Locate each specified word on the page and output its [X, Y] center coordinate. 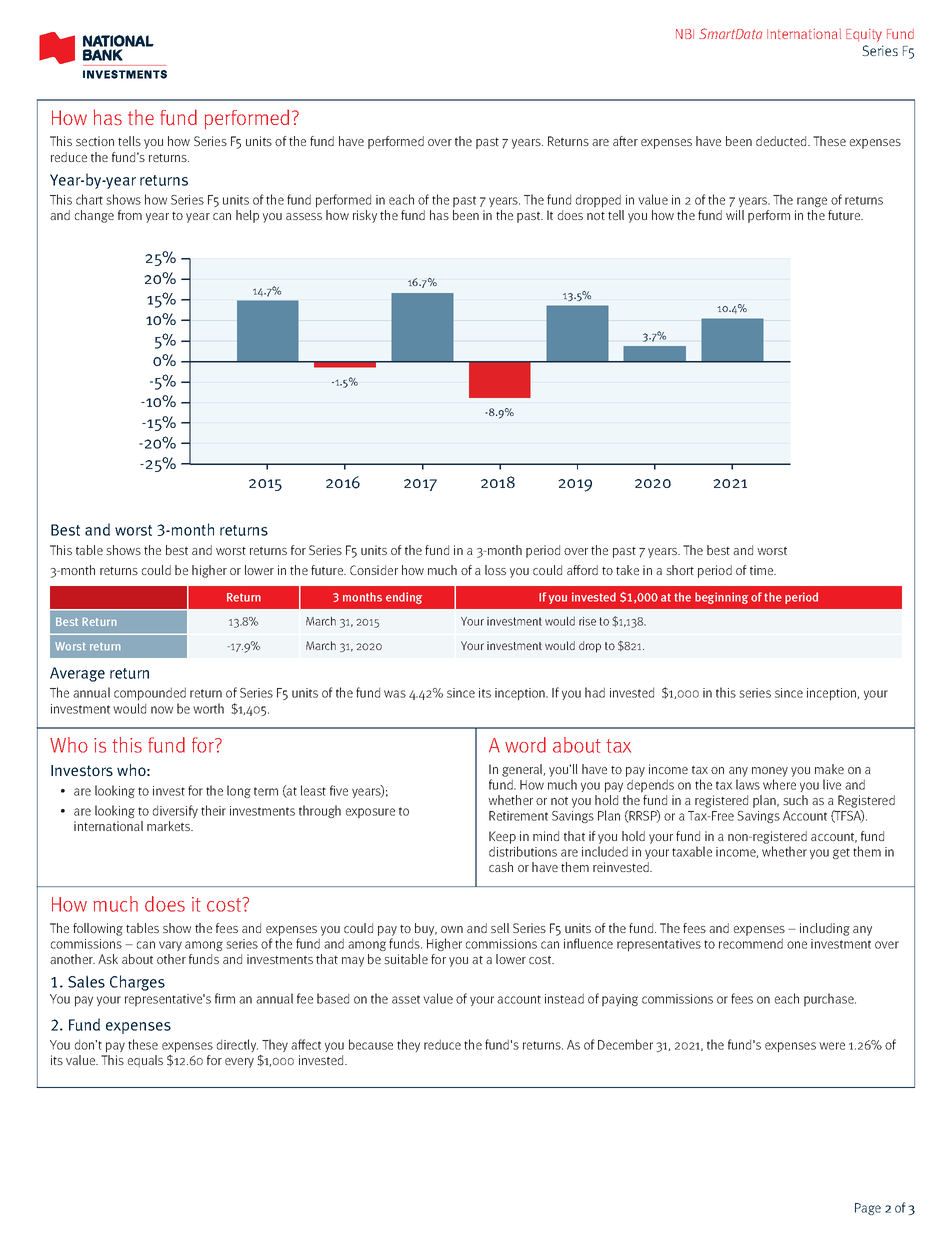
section [95, 141]
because [371, 1044]
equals [145, 1061]
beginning [721, 598]
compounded [150, 694]
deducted [782, 141]
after [625, 141]
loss [495, 570]
